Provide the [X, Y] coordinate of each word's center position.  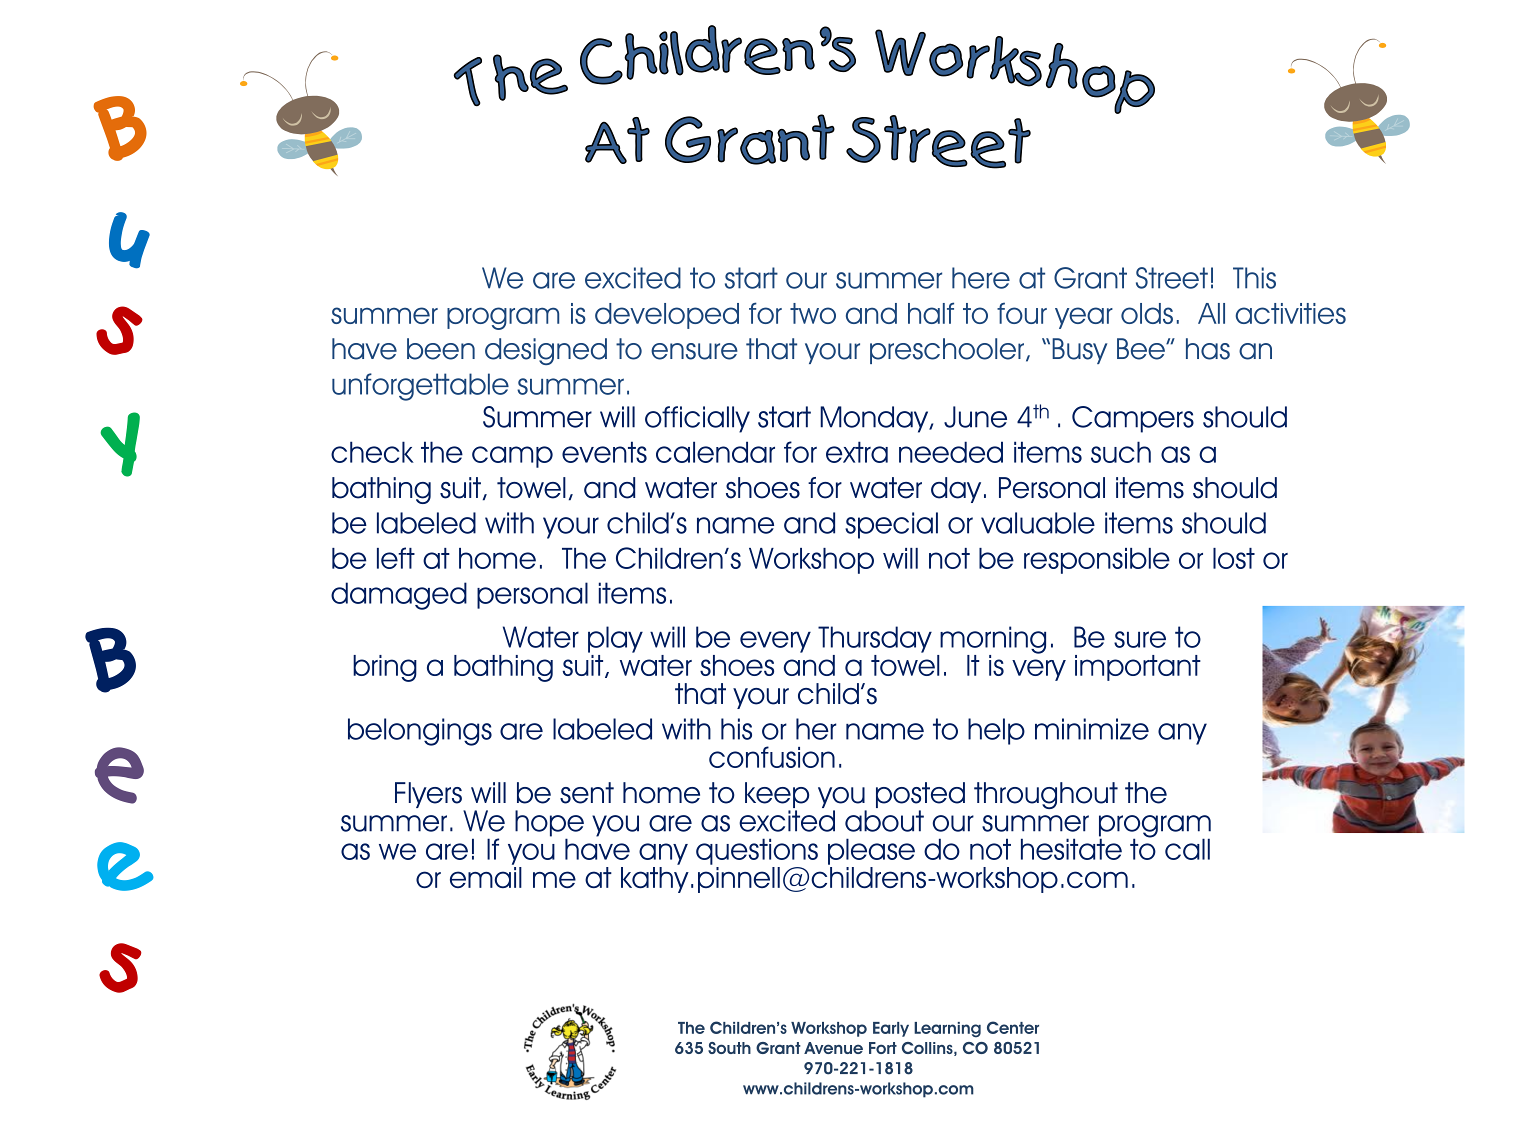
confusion [772, 757]
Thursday [875, 639]
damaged [399, 596]
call [1187, 849]
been [441, 349]
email [486, 877]
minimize [1092, 729]
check [372, 452]
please [871, 851]
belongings [420, 732]
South [729, 1048]
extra [857, 452]
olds [1147, 313]
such [1121, 452]
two [813, 313]
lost [1234, 558]
